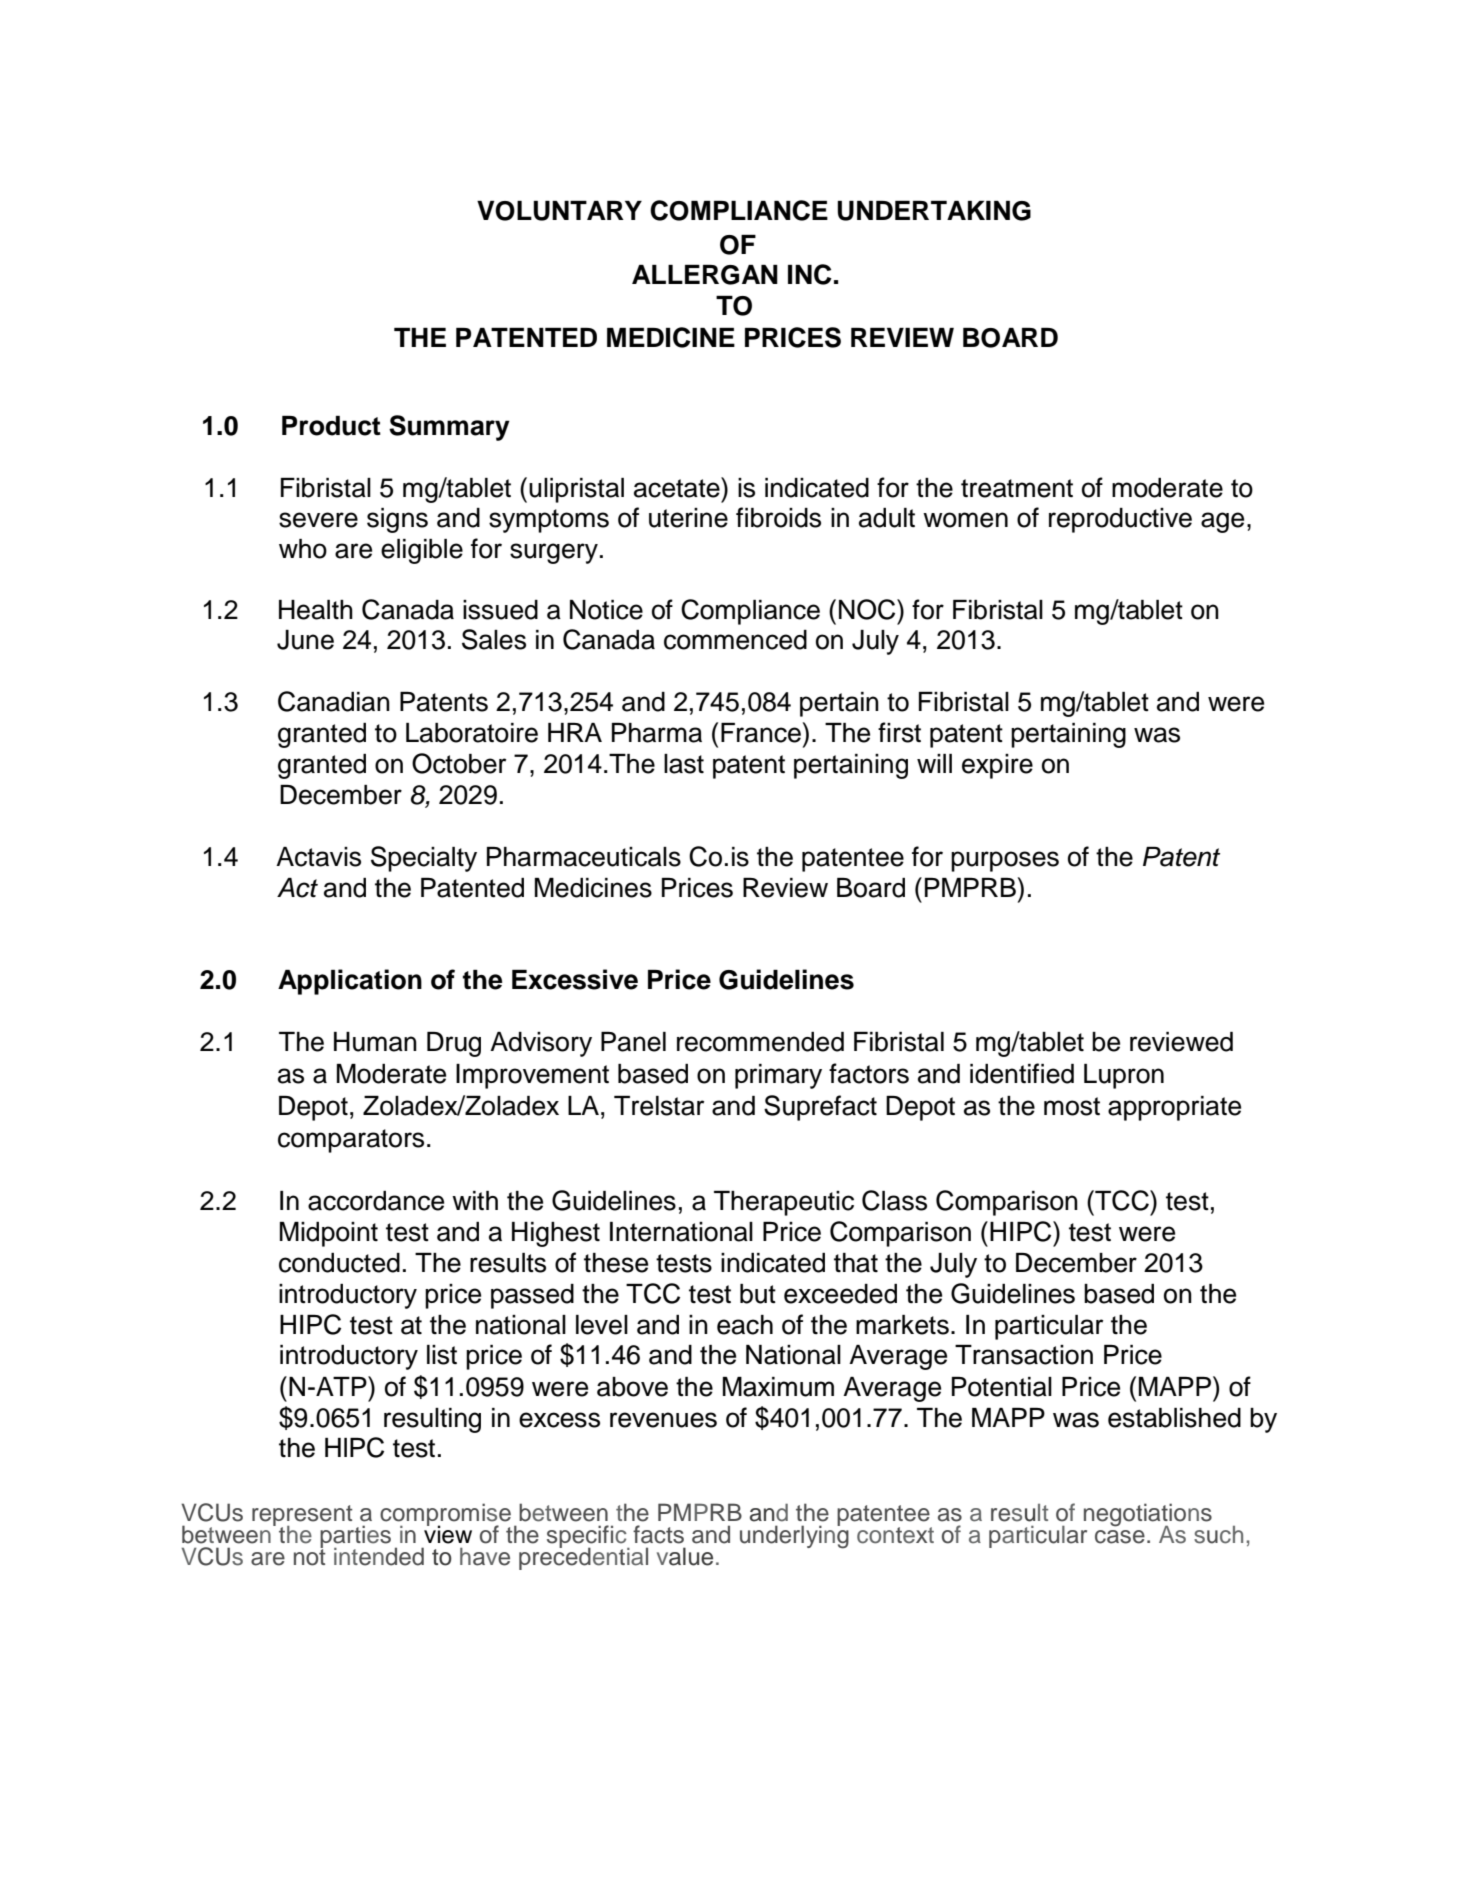  Describe the element at coordinates (794, 1536) in the screenshot. I see `underlying` at that location.
